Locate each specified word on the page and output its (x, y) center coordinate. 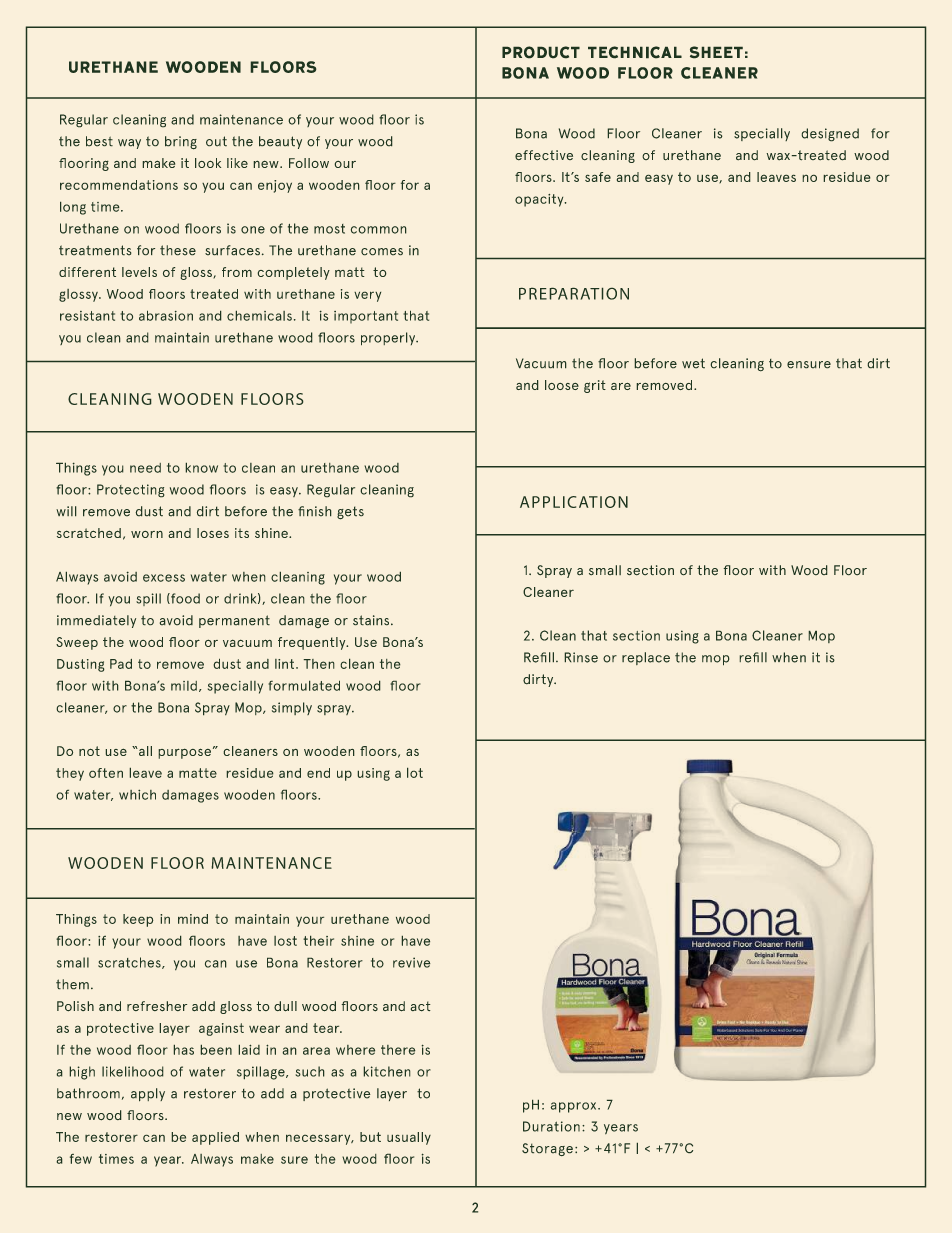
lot (415, 772)
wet (693, 363)
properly (389, 339)
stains (372, 620)
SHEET (716, 52)
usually (409, 1138)
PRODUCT (541, 52)
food (184, 598)
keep (138, 920)
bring (181, 143)
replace (646, 658)
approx (574, 1107)
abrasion (166, 315)
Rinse (581, 657)
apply (148, 1095)
